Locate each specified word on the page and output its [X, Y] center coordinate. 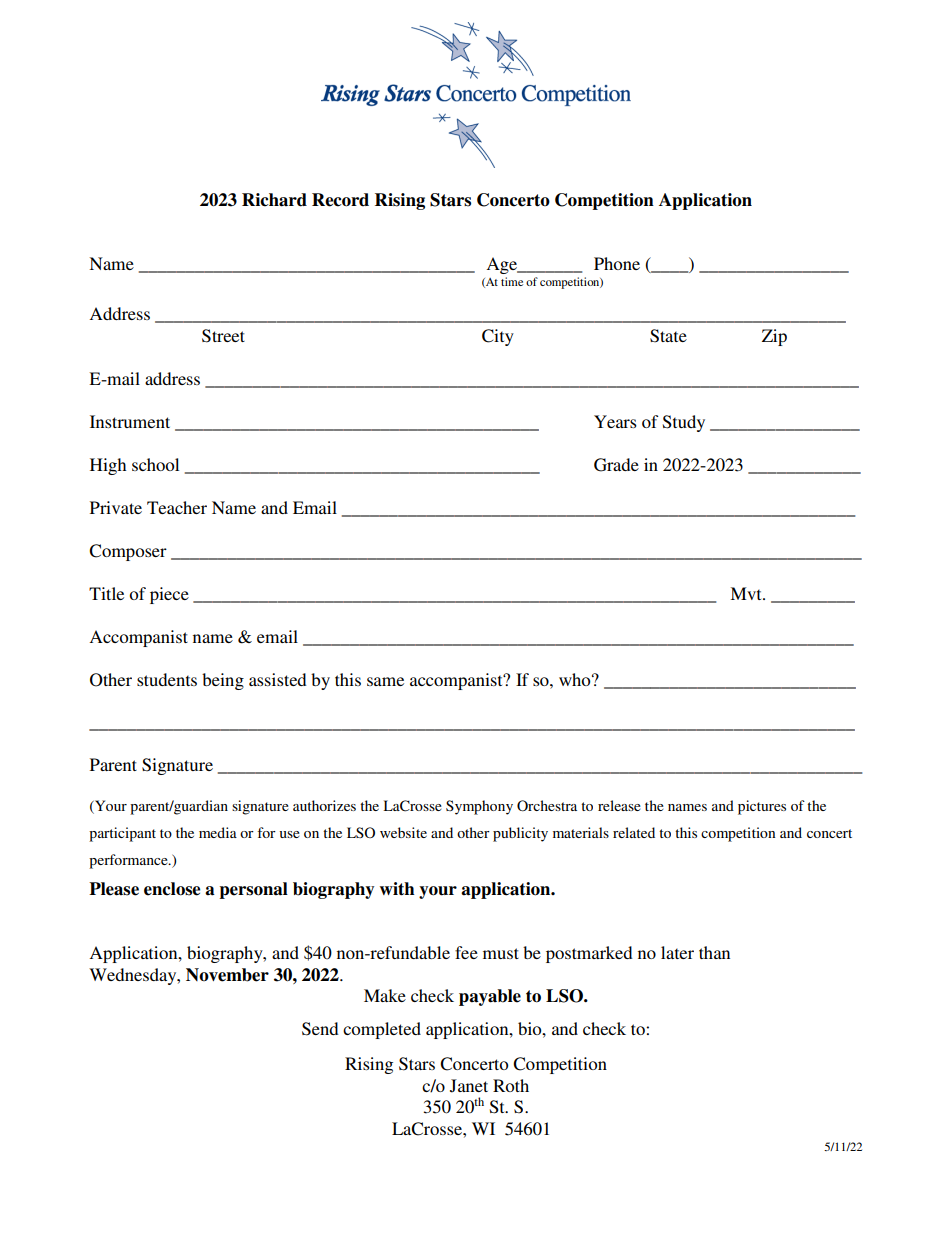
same [385, 681]
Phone [617, 263]
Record [340, 200]
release [619, 805]
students [167, 679]
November [227, 975]
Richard [274, 200]
